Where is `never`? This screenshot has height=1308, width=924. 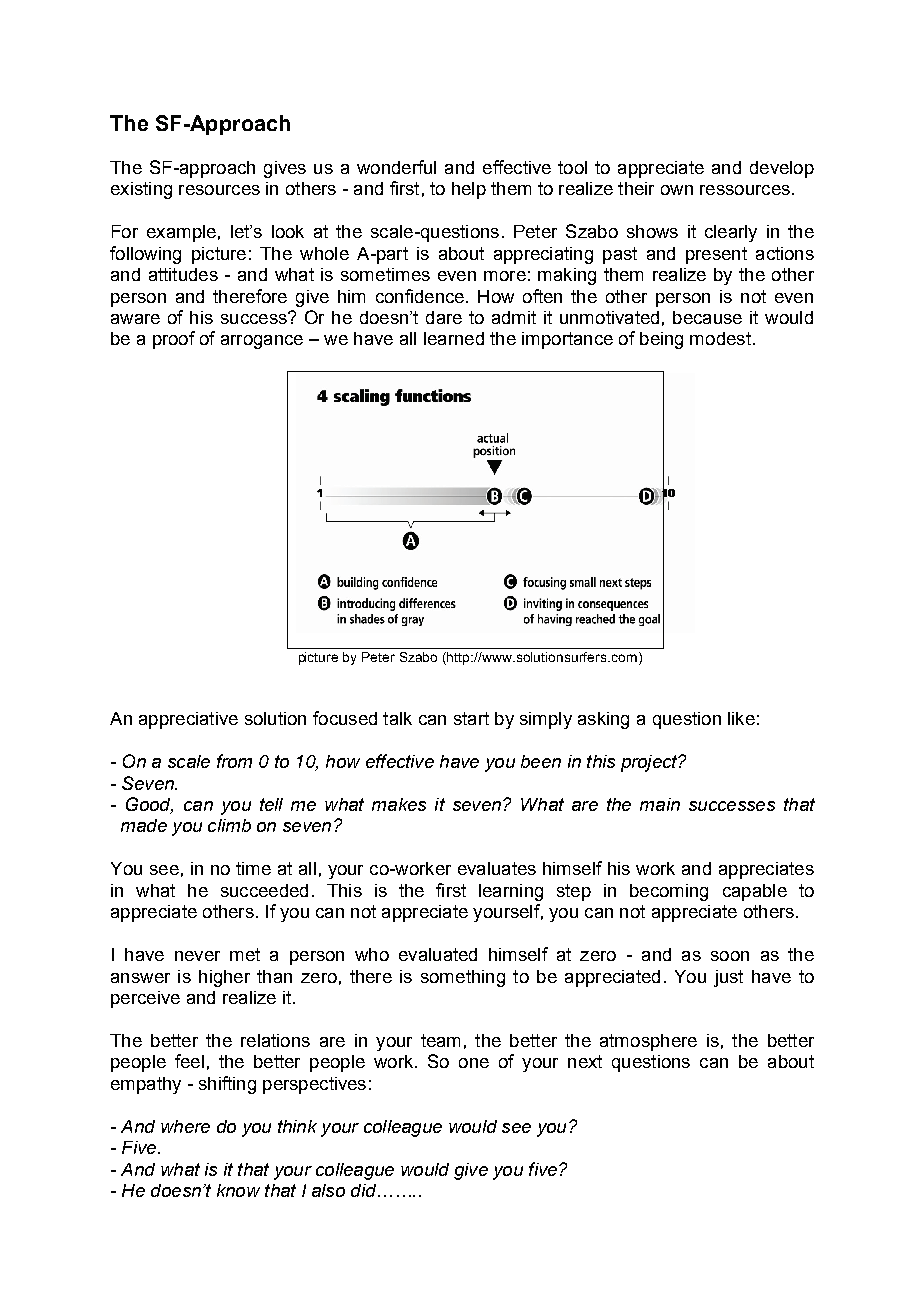 never is located at coordinates (197, 956).
